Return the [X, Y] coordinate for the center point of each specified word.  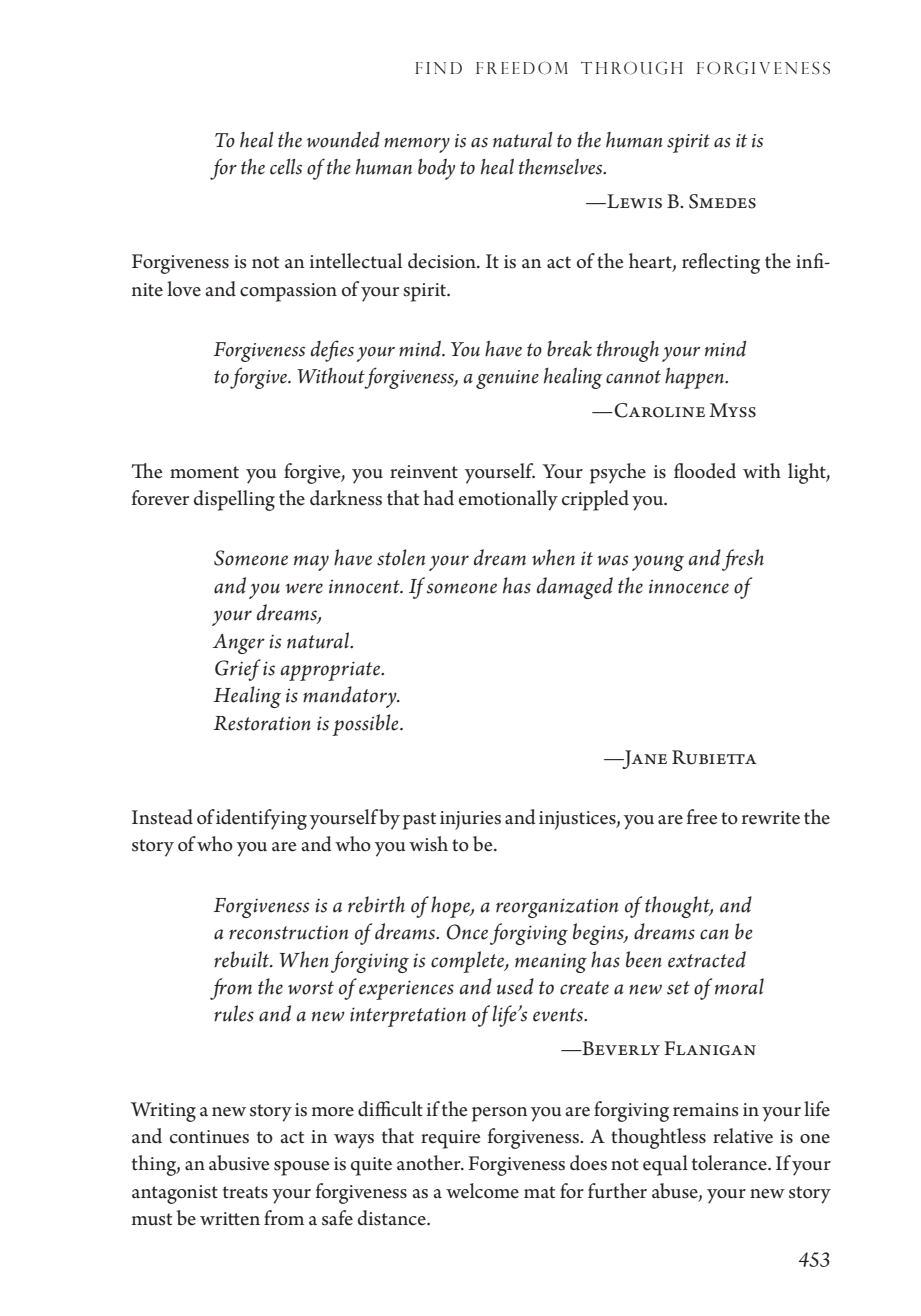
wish [428, 844]
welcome [482, 1191]
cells [286, 167]
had [438, 498]
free [702, 817]
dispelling [234, 500]
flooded [705, 471]
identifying [261, 819]
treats [245, 1192]
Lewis [633, 201]
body [436, 169]
